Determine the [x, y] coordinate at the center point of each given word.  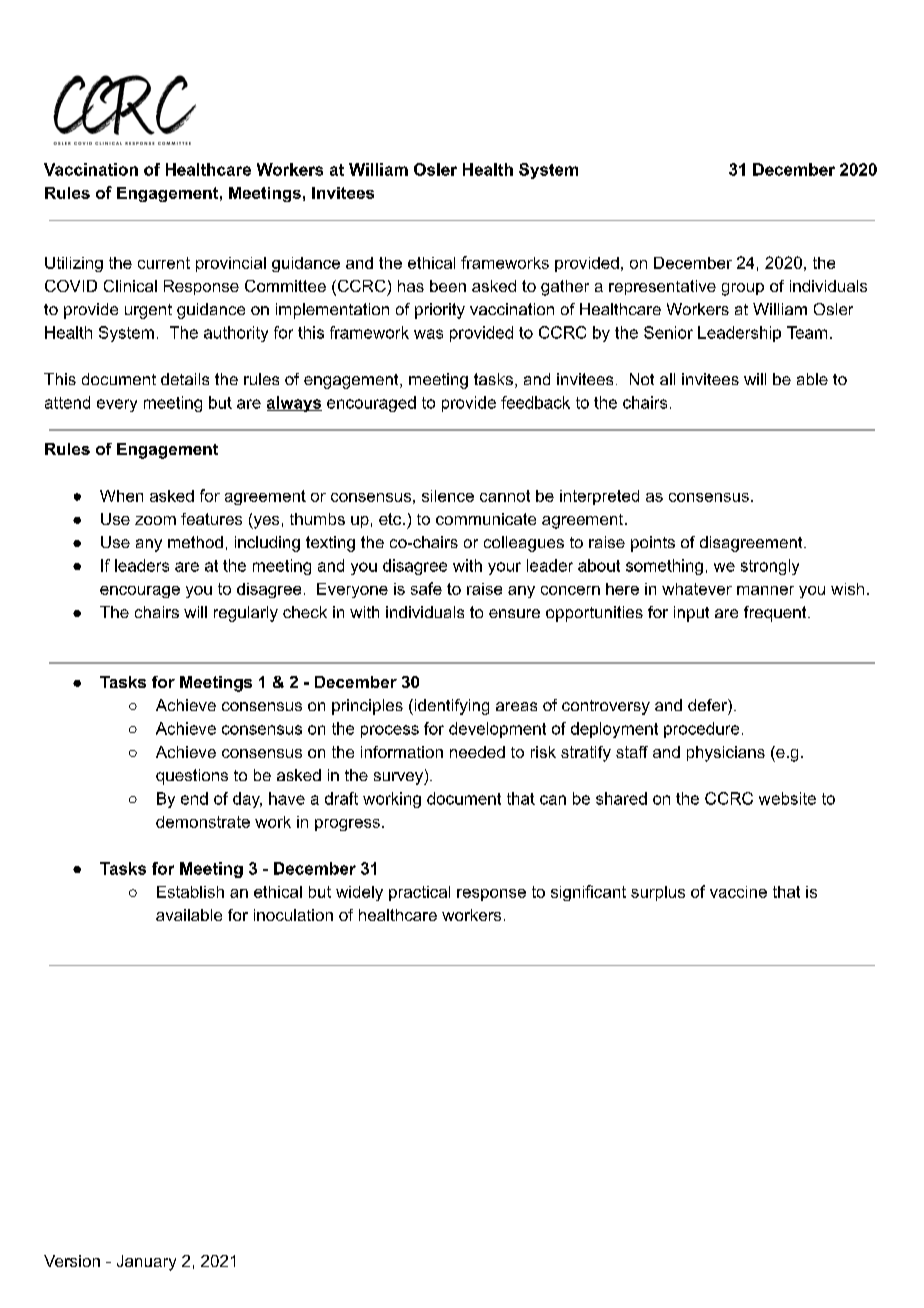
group [743, 289]
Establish [190, 892]
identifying [450, 707]
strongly [770, 567]
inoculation [293, 915]
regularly [246, 614]
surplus [658, 893]
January [146, 1263]
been [448, 286]
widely [359, 893]
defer [708, 705]
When [121, 496]
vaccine [738, 892]
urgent [148, 311]
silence [448, 496]
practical [419, 893]
